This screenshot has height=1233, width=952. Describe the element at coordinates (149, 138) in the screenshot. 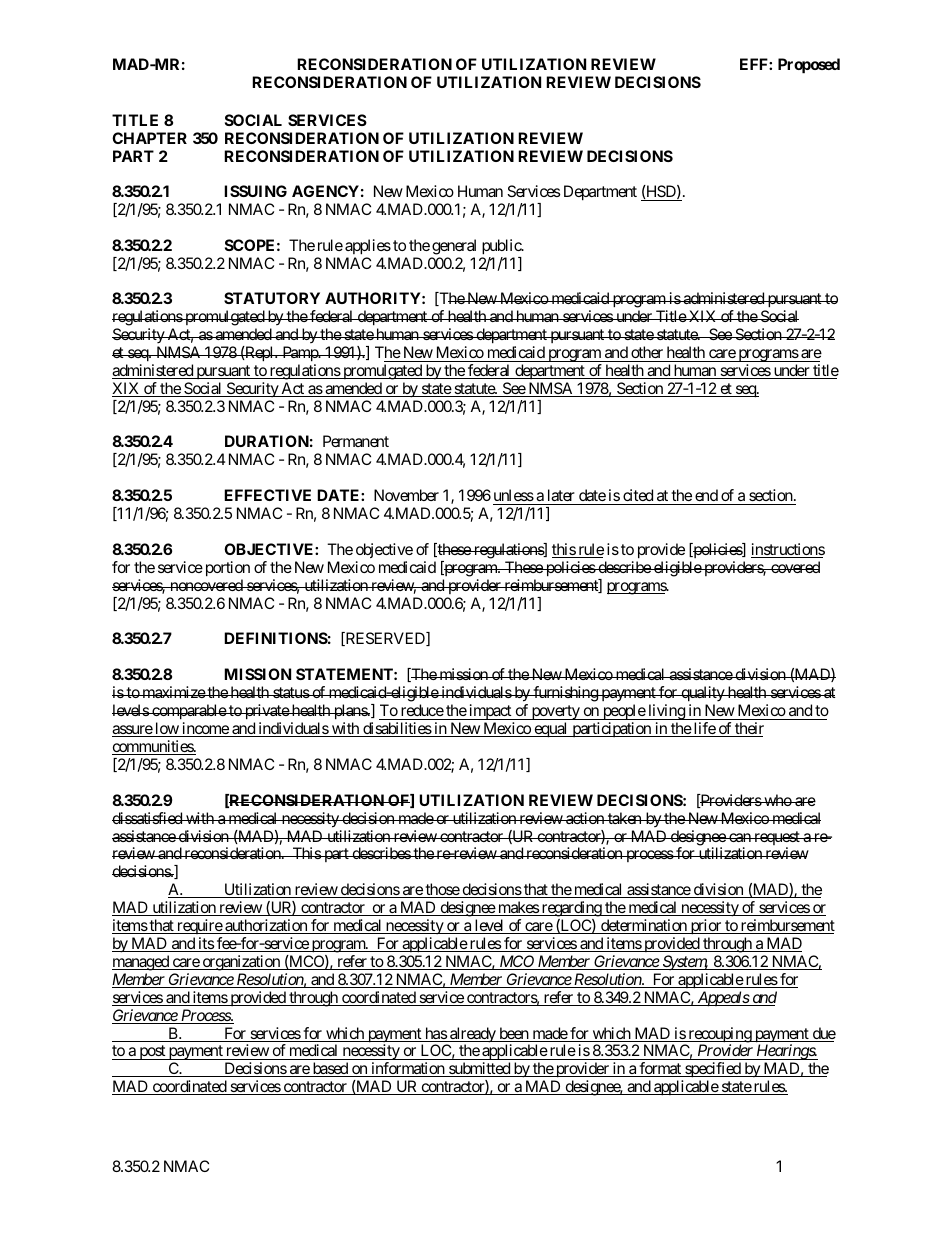

I see `CHAPTER` at that location.
